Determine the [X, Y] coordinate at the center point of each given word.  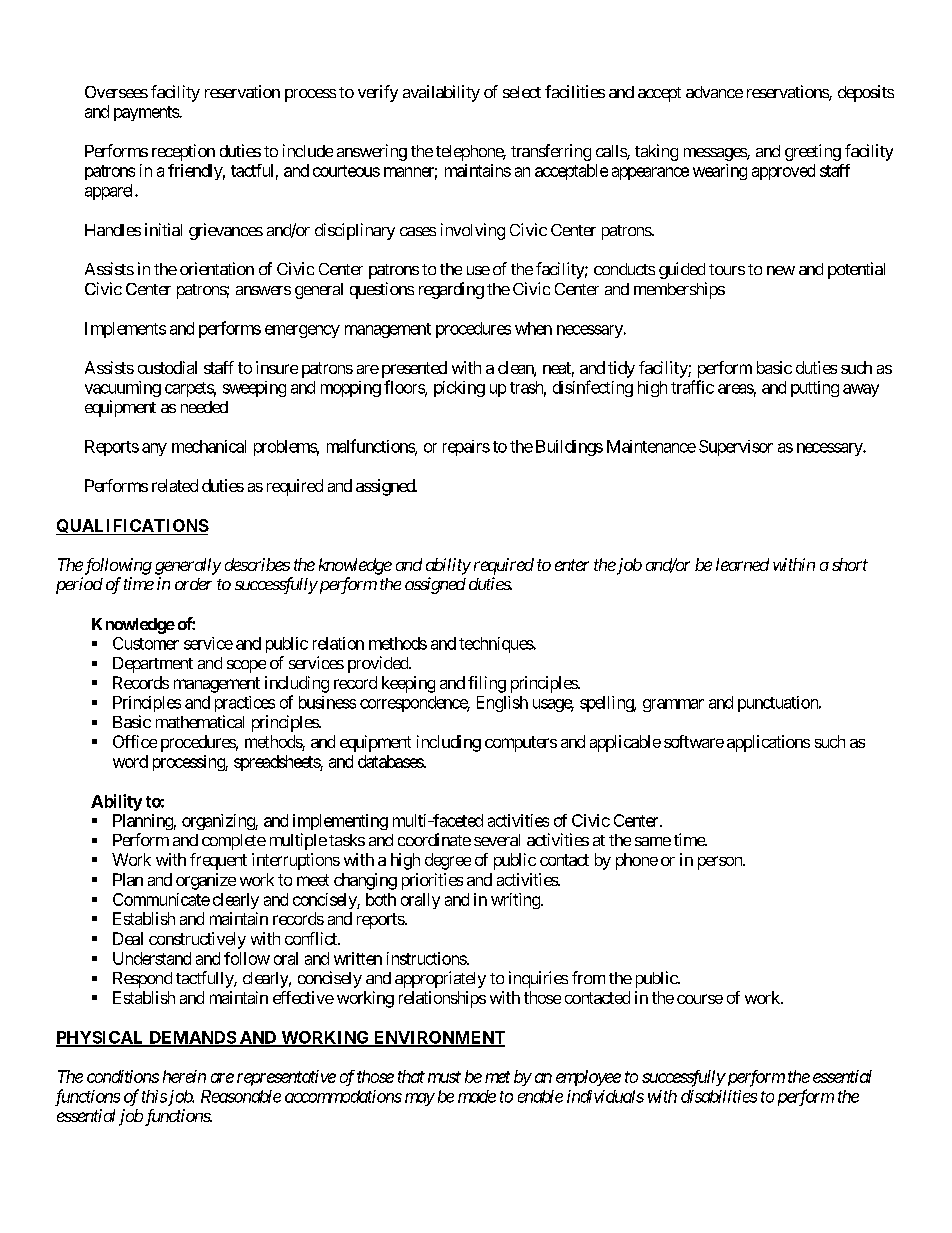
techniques [496, 645]
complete [234, 842]
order [193, 584]
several [497, 840]
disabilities [719, 1096]
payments [147, 113]
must [444, 1077]
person [721, 863]
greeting [813, 152]
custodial [167, 367]
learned [742, 564]
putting [815, 389]
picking [459, 389]
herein [184, 1076]
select [522, 92]
